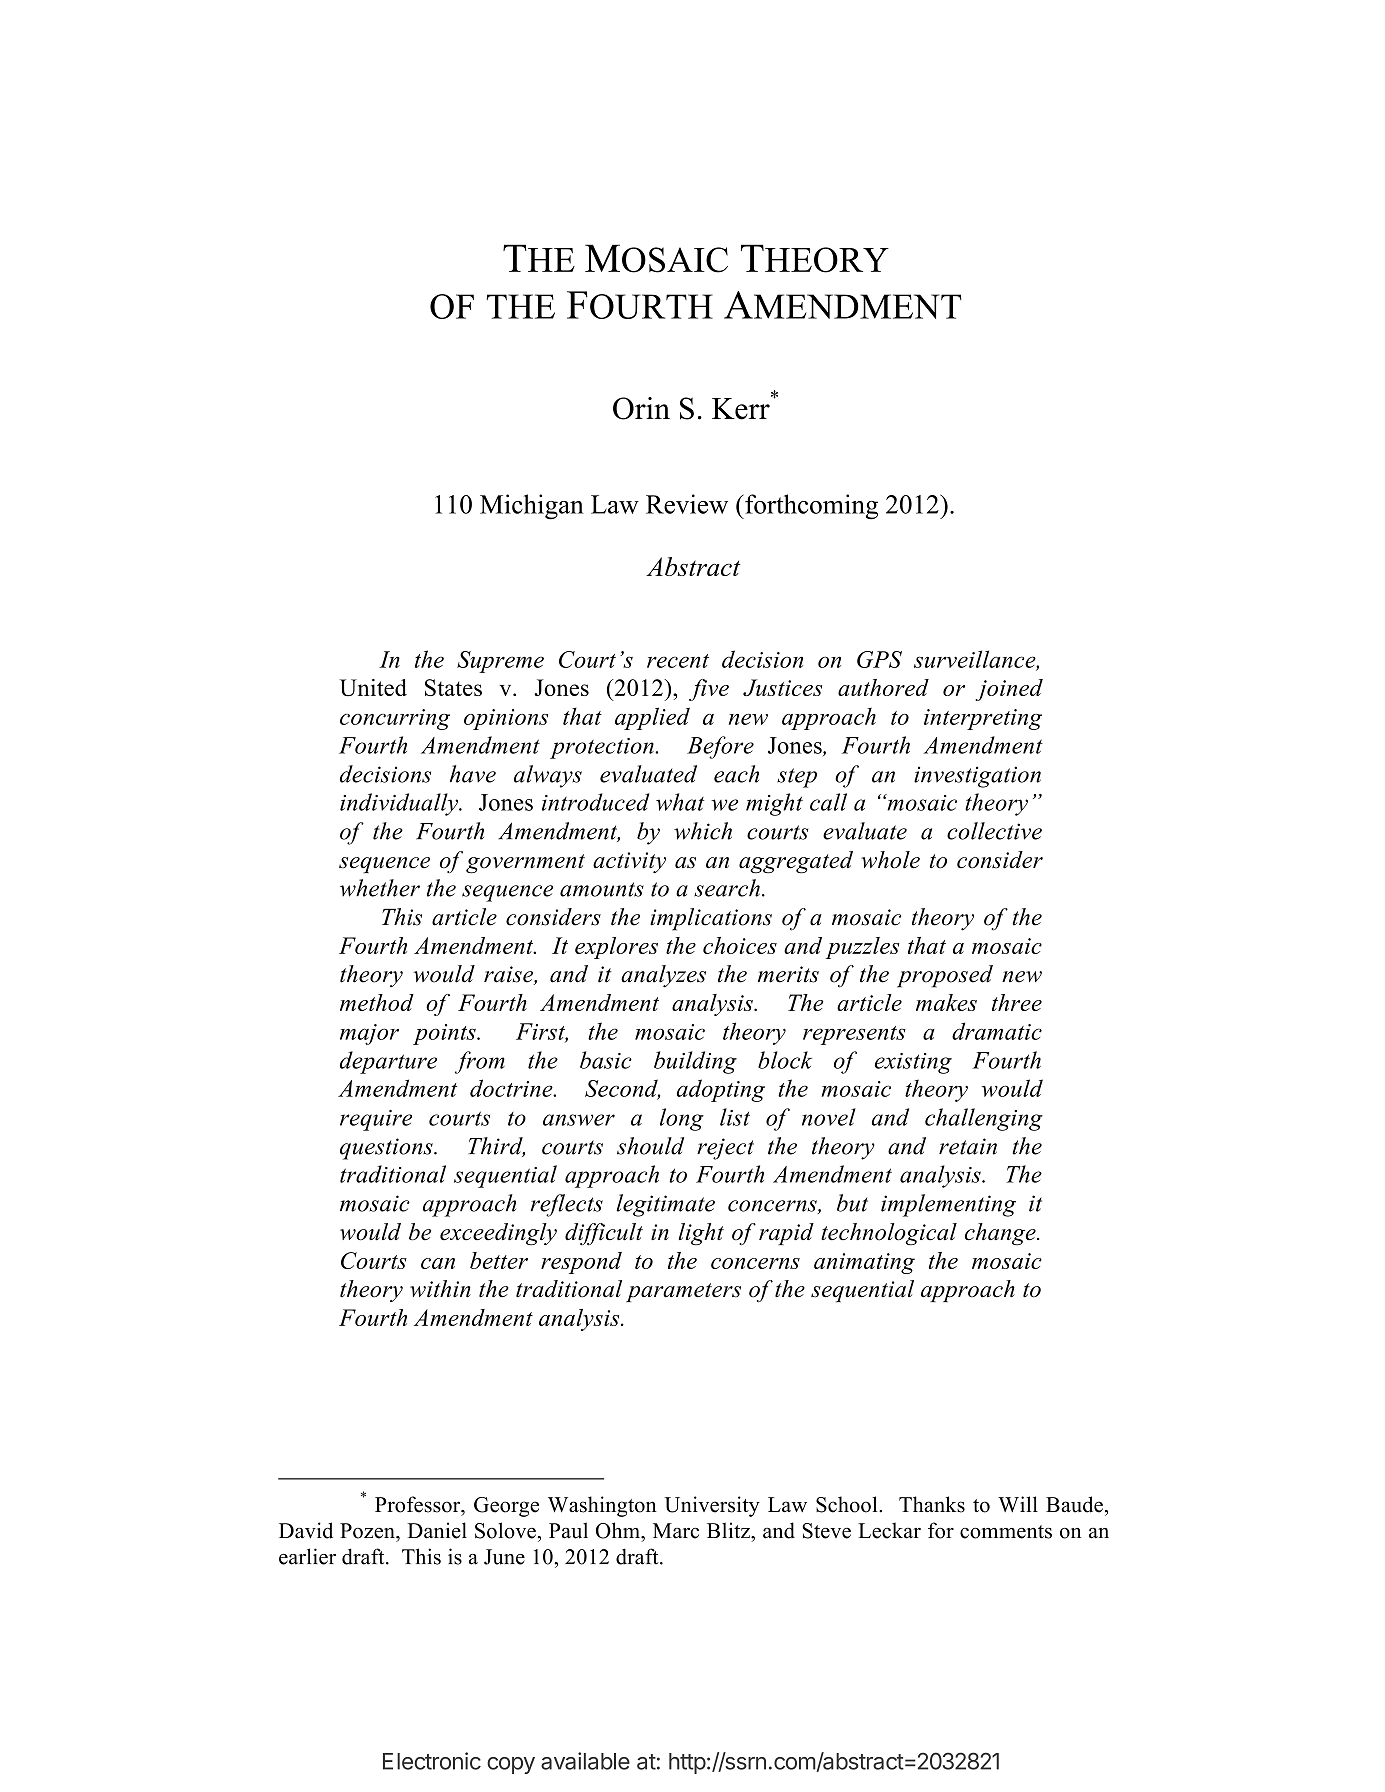  What do you see at coordinates (682, 1119) in the screenshot?
I see `long` at bounding box center [682, 1119].
